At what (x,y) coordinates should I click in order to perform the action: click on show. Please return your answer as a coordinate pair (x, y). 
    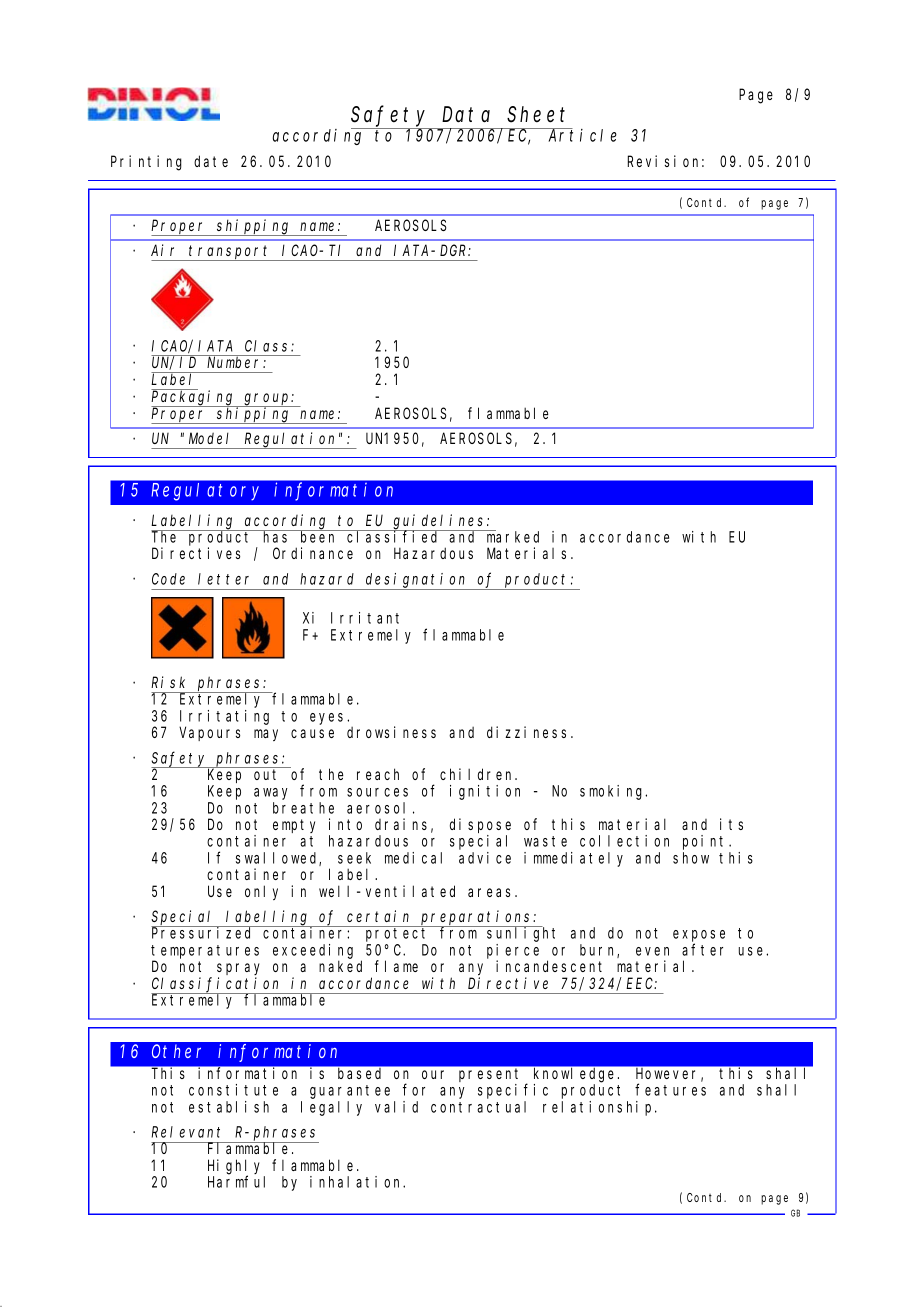
    Looking at the image, I should click on (691, 858).
